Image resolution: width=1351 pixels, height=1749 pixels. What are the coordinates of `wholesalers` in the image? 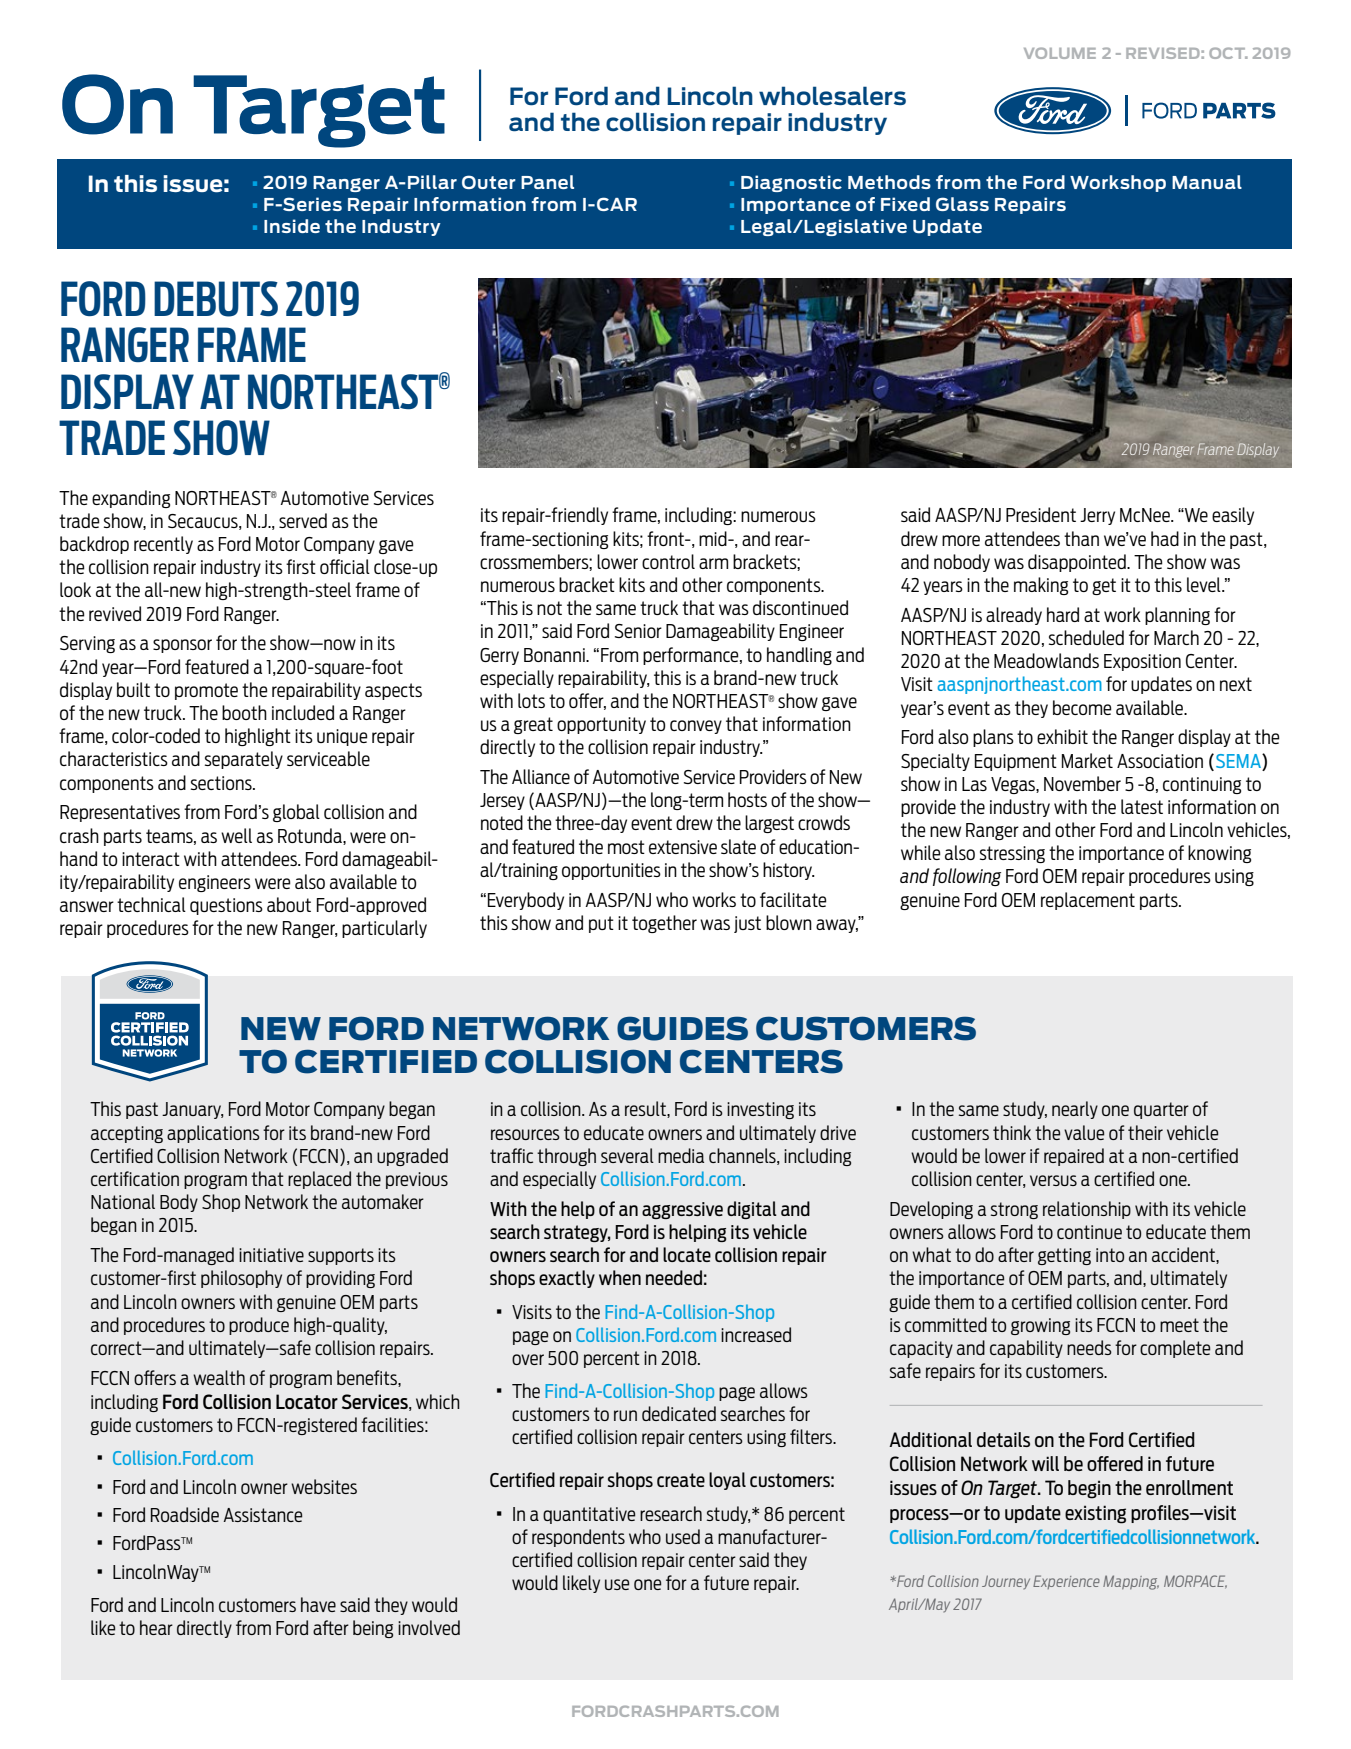 It's located at (832, 96).
